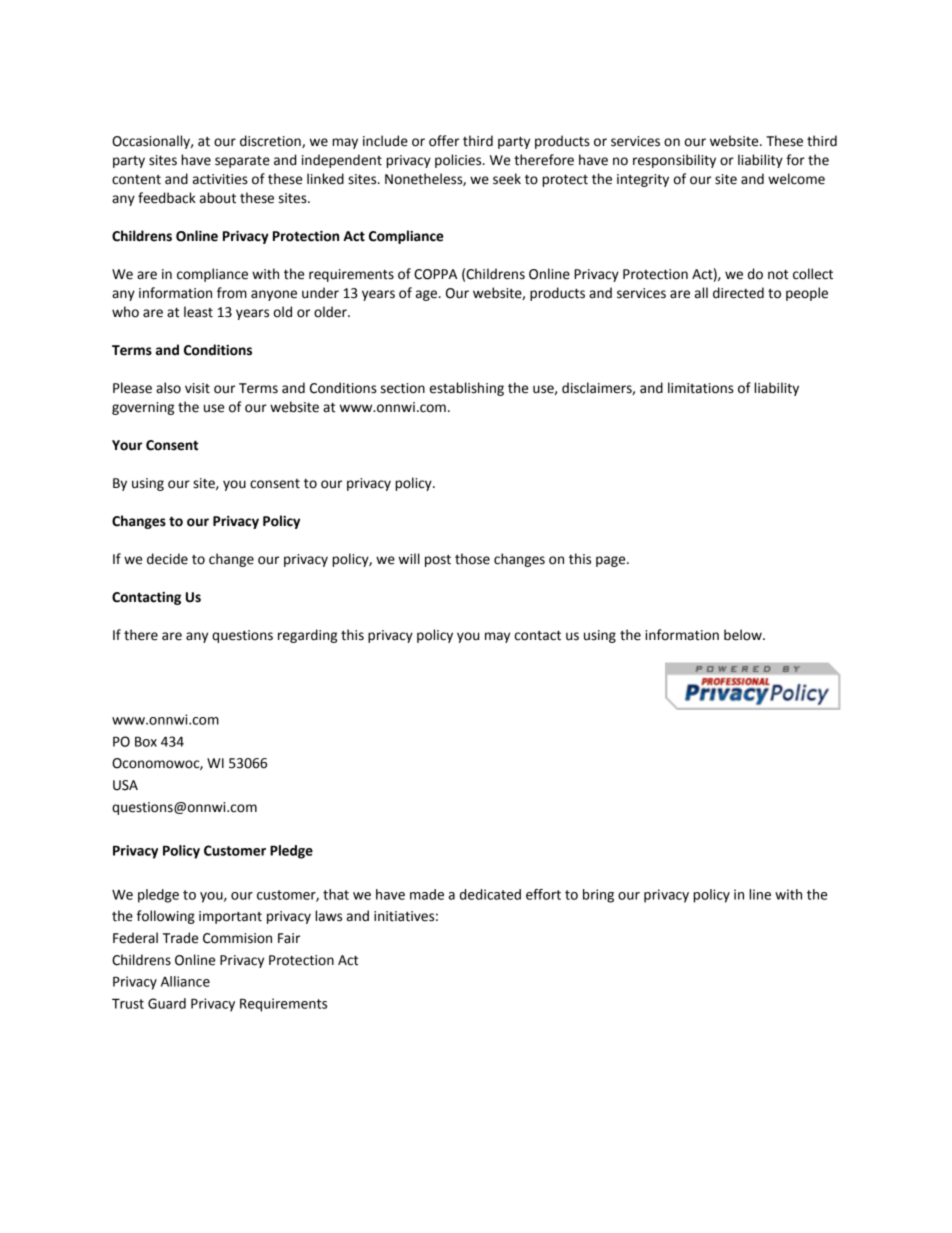  I want to click on decide, so click(167, 559).
